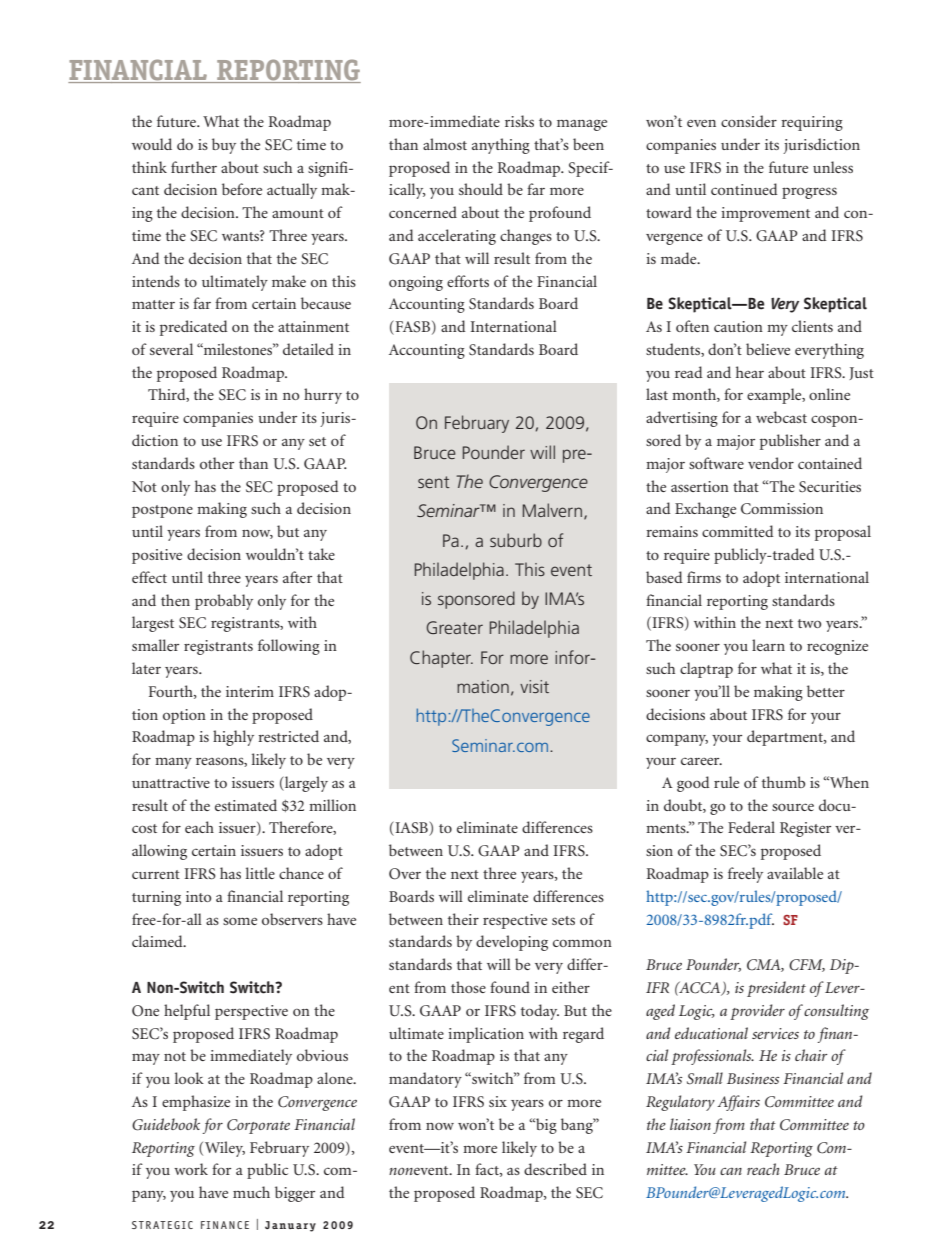 Image resolution: width=952 pixels, height=1260 pixels. I want to click on estimated, so click(246, 805).
